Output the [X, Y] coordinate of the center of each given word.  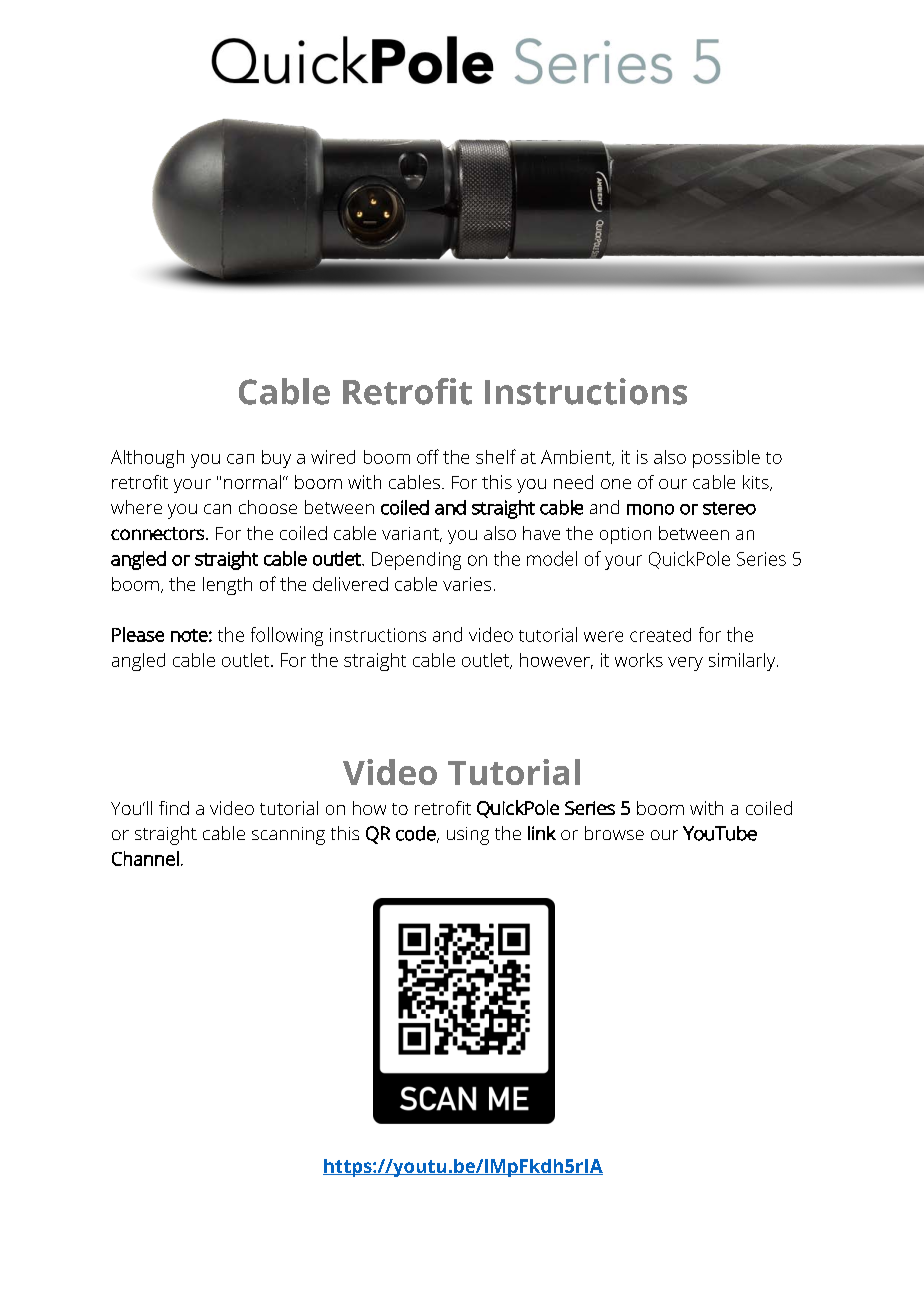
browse [614, 833]
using [468, 836]
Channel [145, 858]
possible [726, 459]
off [428, 456]
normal [252, 482]
